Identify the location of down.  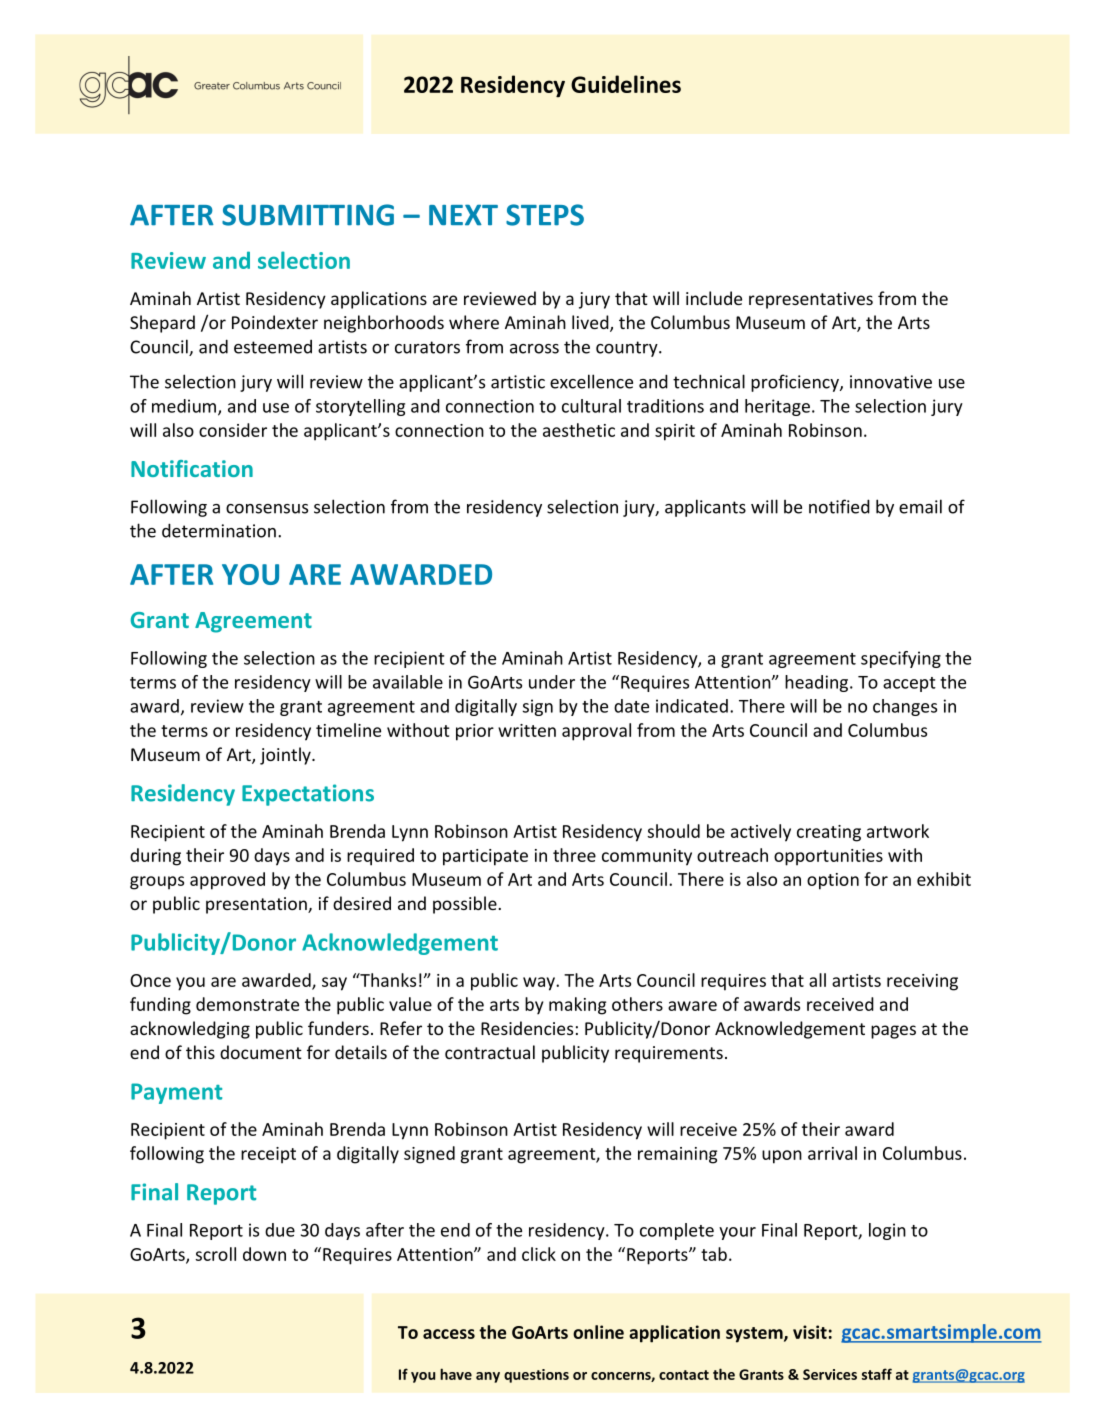
(264, 1254).
